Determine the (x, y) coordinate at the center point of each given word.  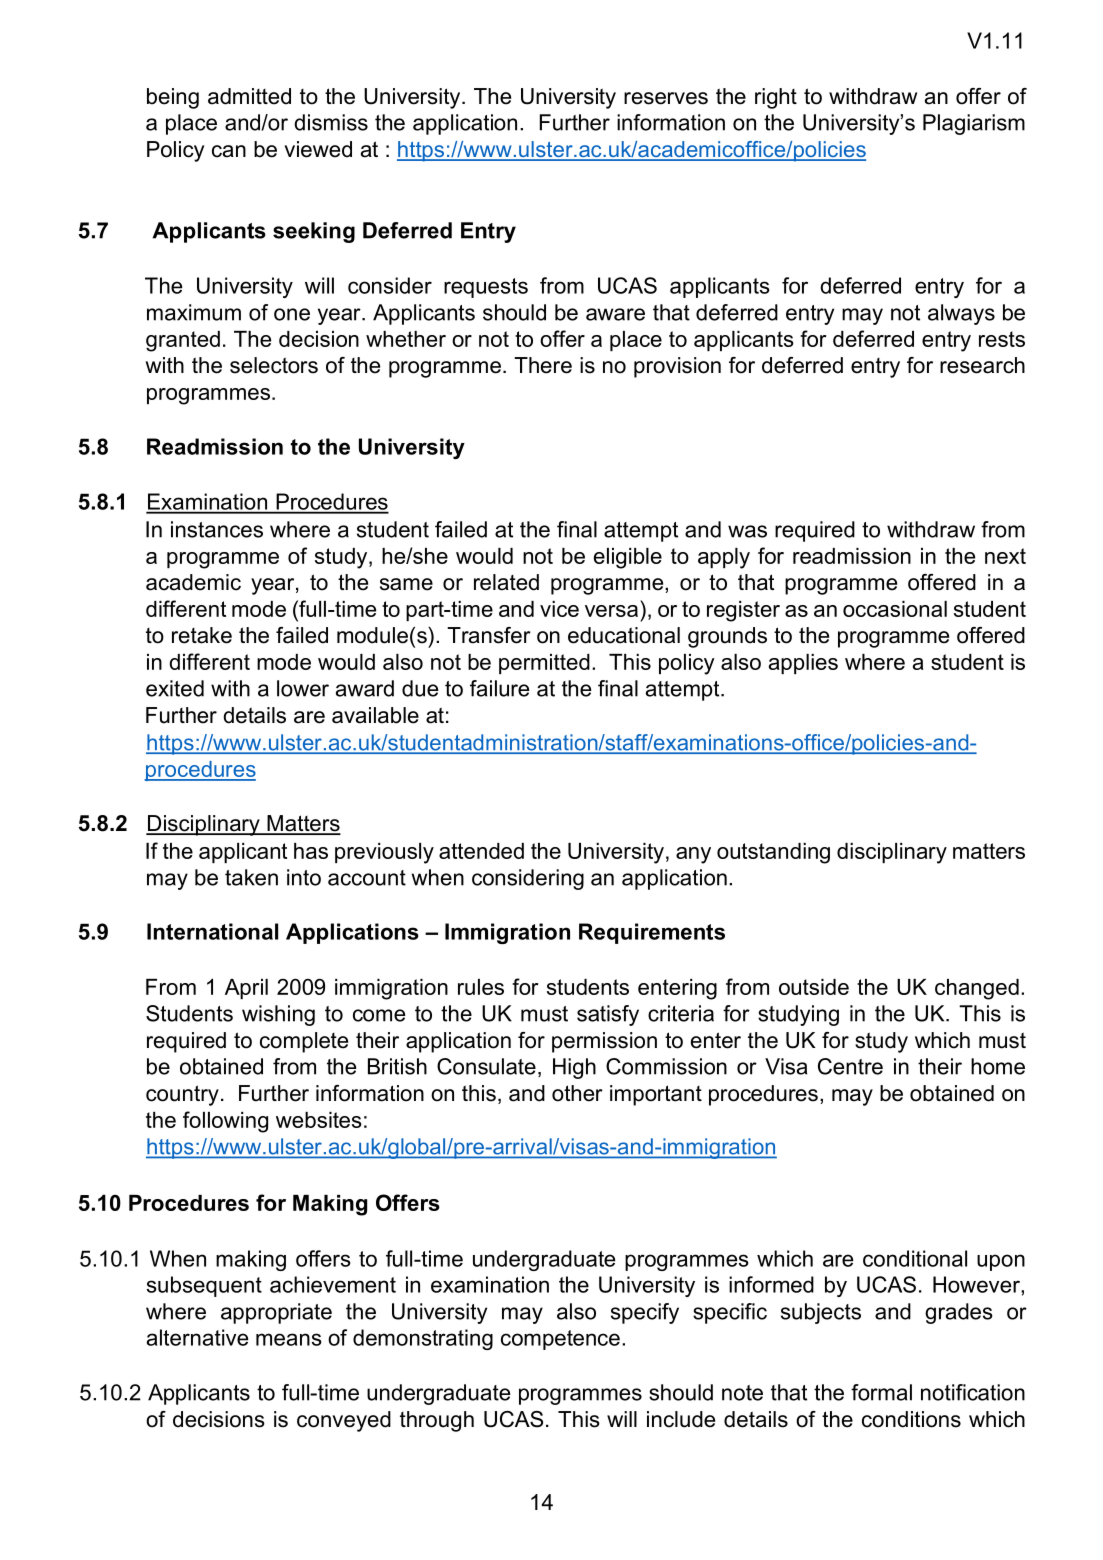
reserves (666, 98)
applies (803, 664)
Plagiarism (974, 124)
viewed (318, 149)
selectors (274, 365)
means (289, 1339)
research (982, 365)
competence (560, 1340)
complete (304, 1042)
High (574, 1068)
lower (303, 688)
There (543, 365)
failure (499, 688)
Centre (850, 1066)
